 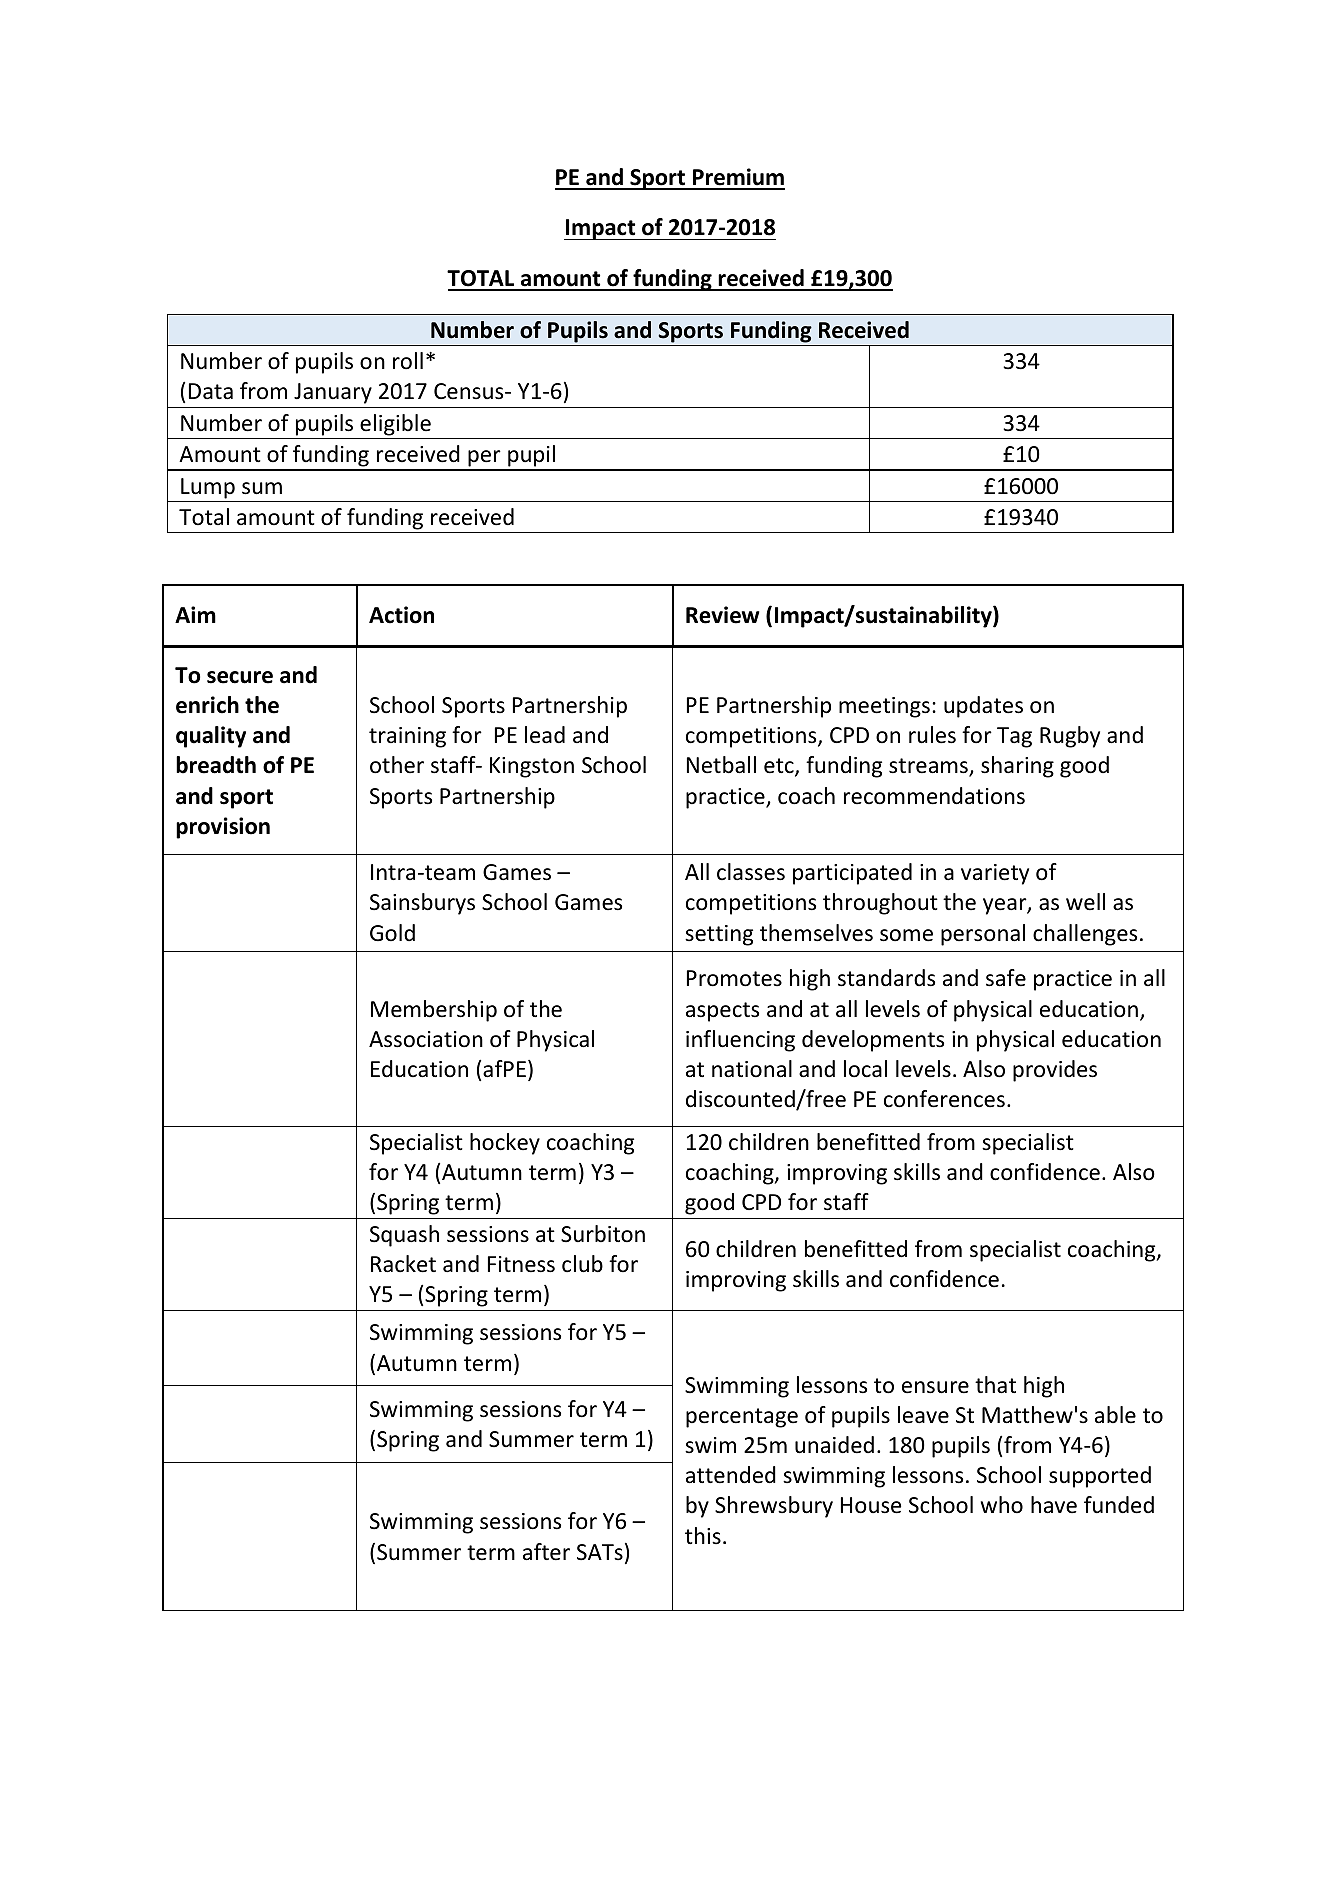 I want to click on setting, so click(x=719, y=935).
